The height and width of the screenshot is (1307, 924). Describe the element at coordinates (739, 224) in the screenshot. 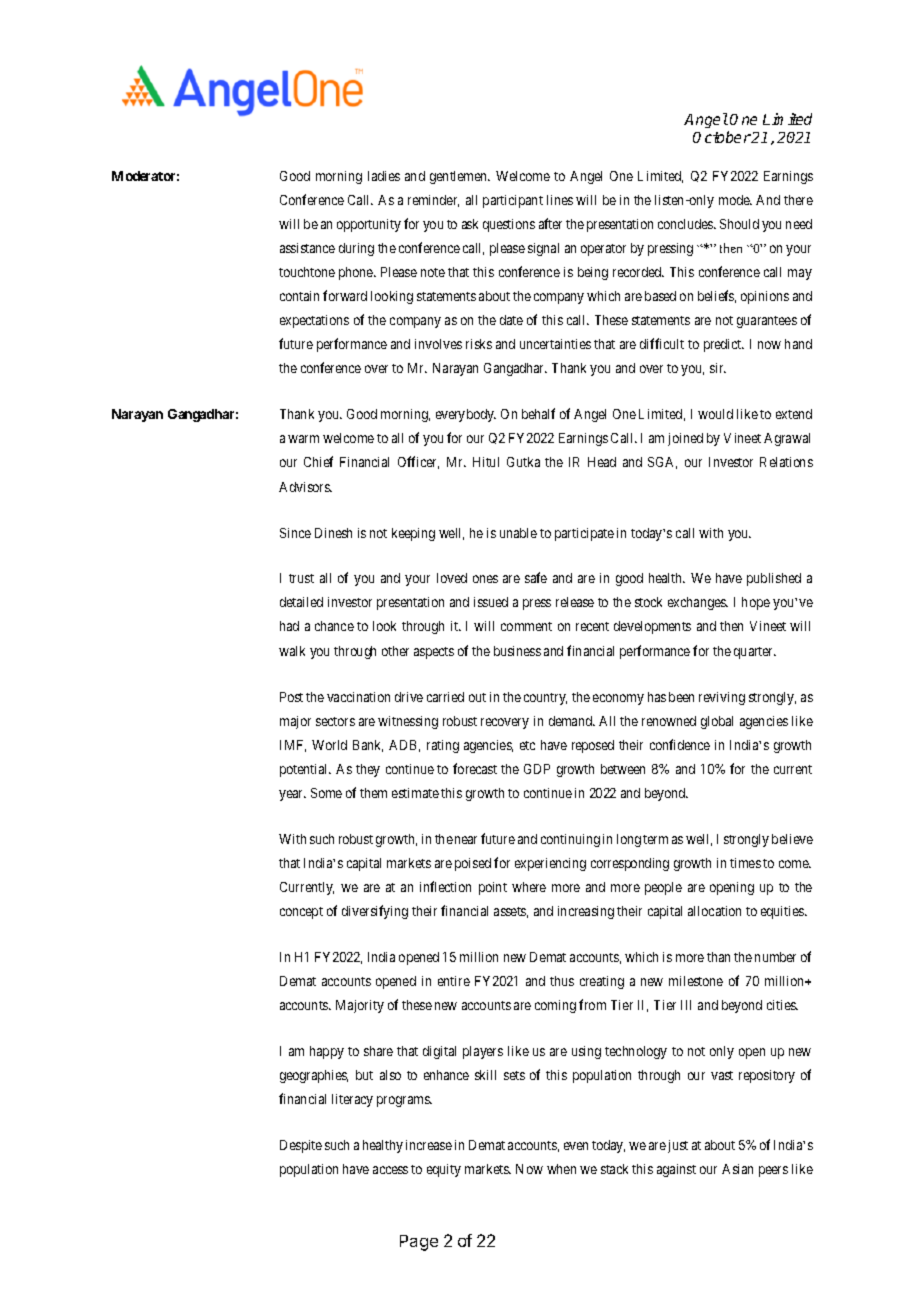

I see `Should` at that location.
